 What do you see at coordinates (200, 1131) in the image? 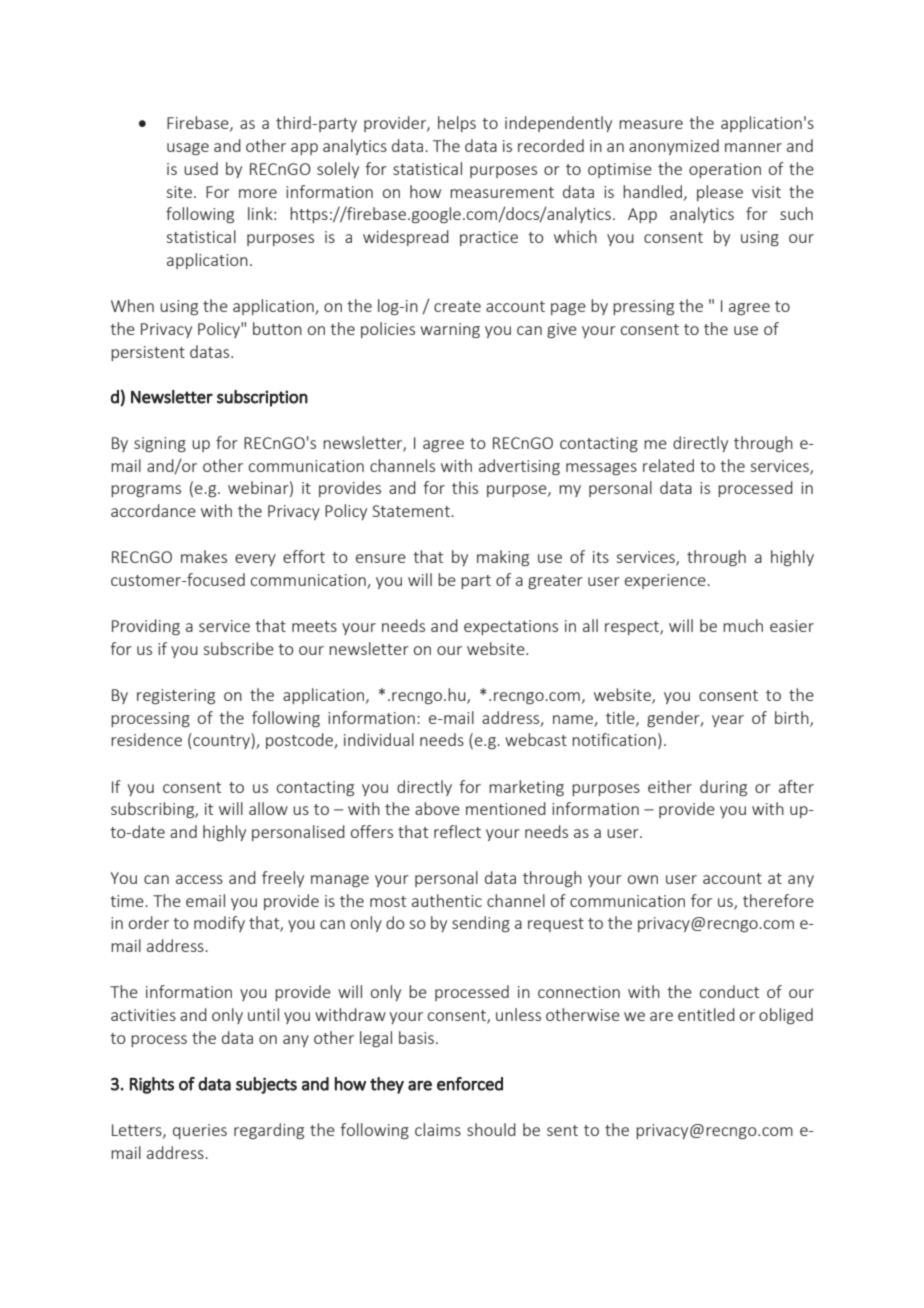
I see `queries` at bounding box center [200, 1131].
